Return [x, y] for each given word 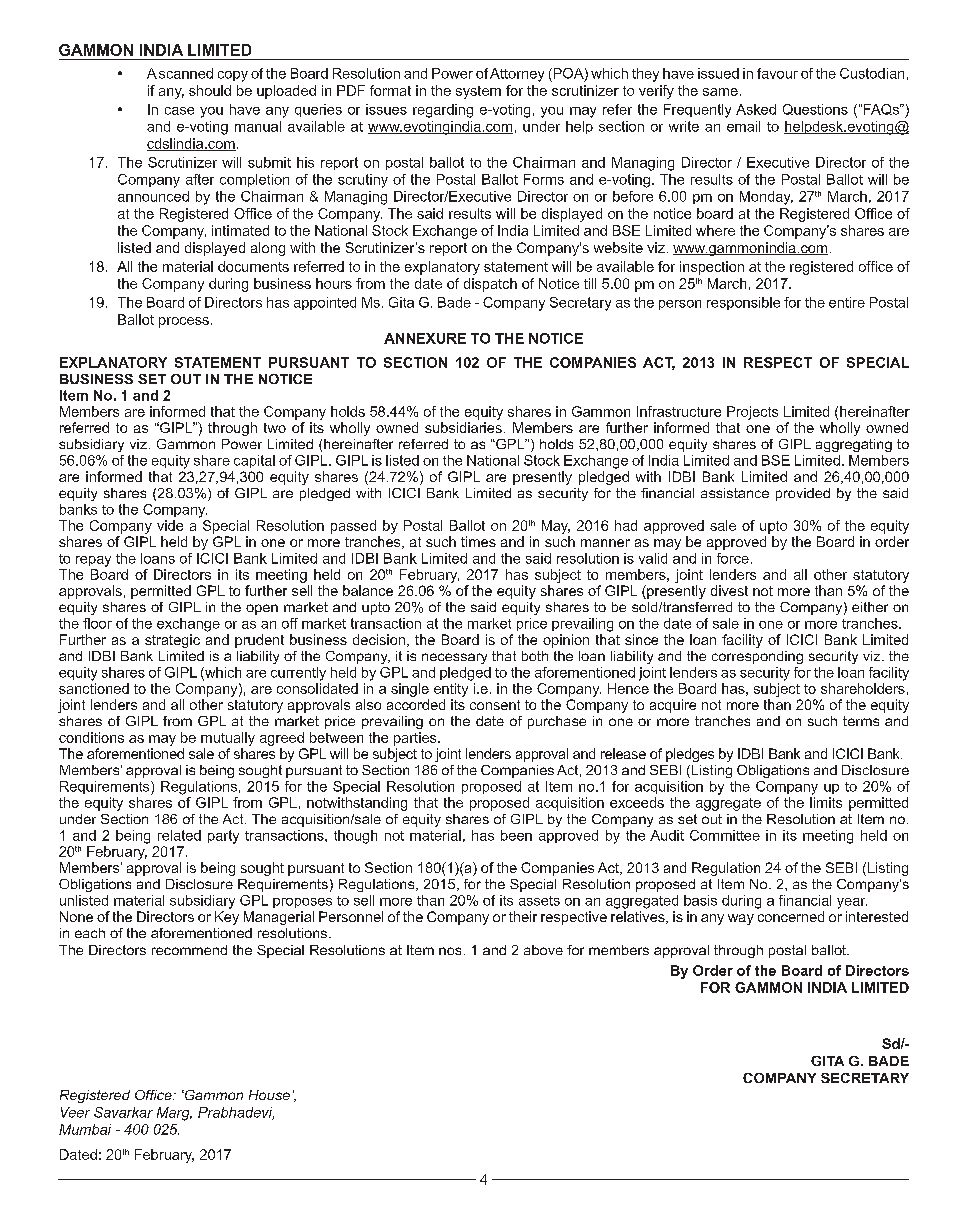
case [179, 111]
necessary [454, 658]
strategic [172, 641]
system [478, 92]
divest [729, 590]
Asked [756, 109]
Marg [174, 1114]
